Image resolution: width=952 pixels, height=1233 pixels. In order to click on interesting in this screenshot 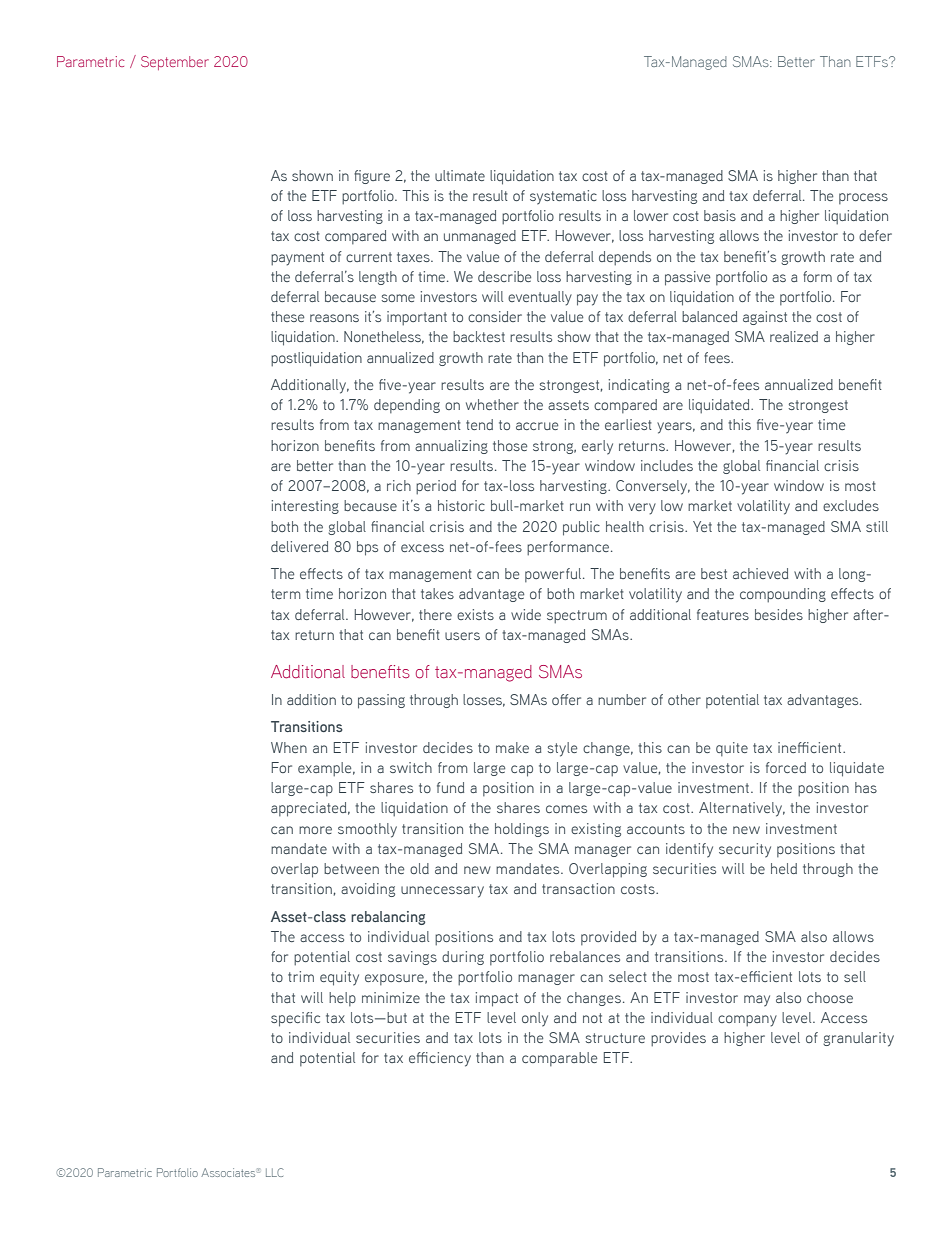, I will do `click(305, 507)`.
